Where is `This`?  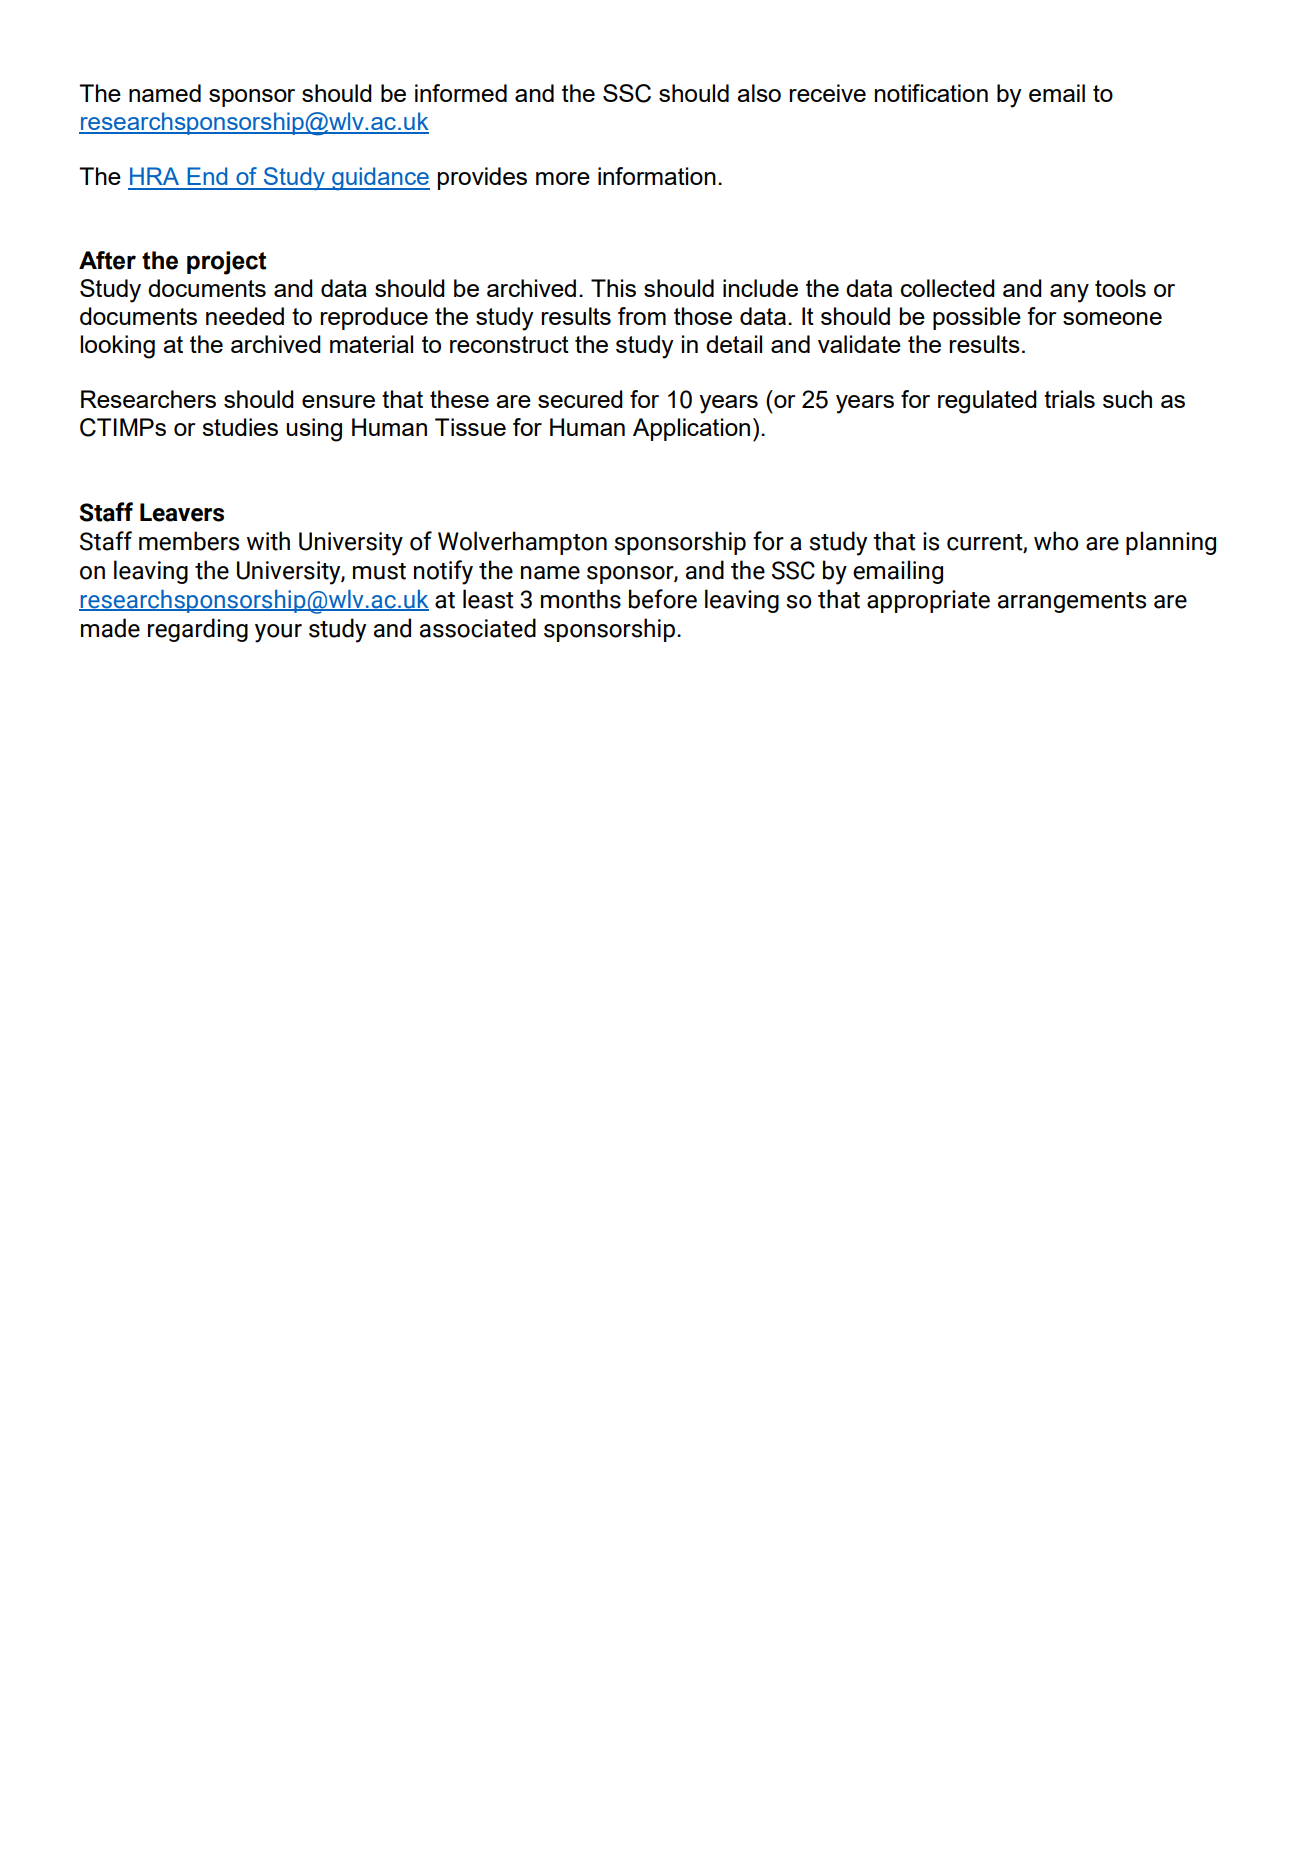 This is located at coordinates (613, 288).
